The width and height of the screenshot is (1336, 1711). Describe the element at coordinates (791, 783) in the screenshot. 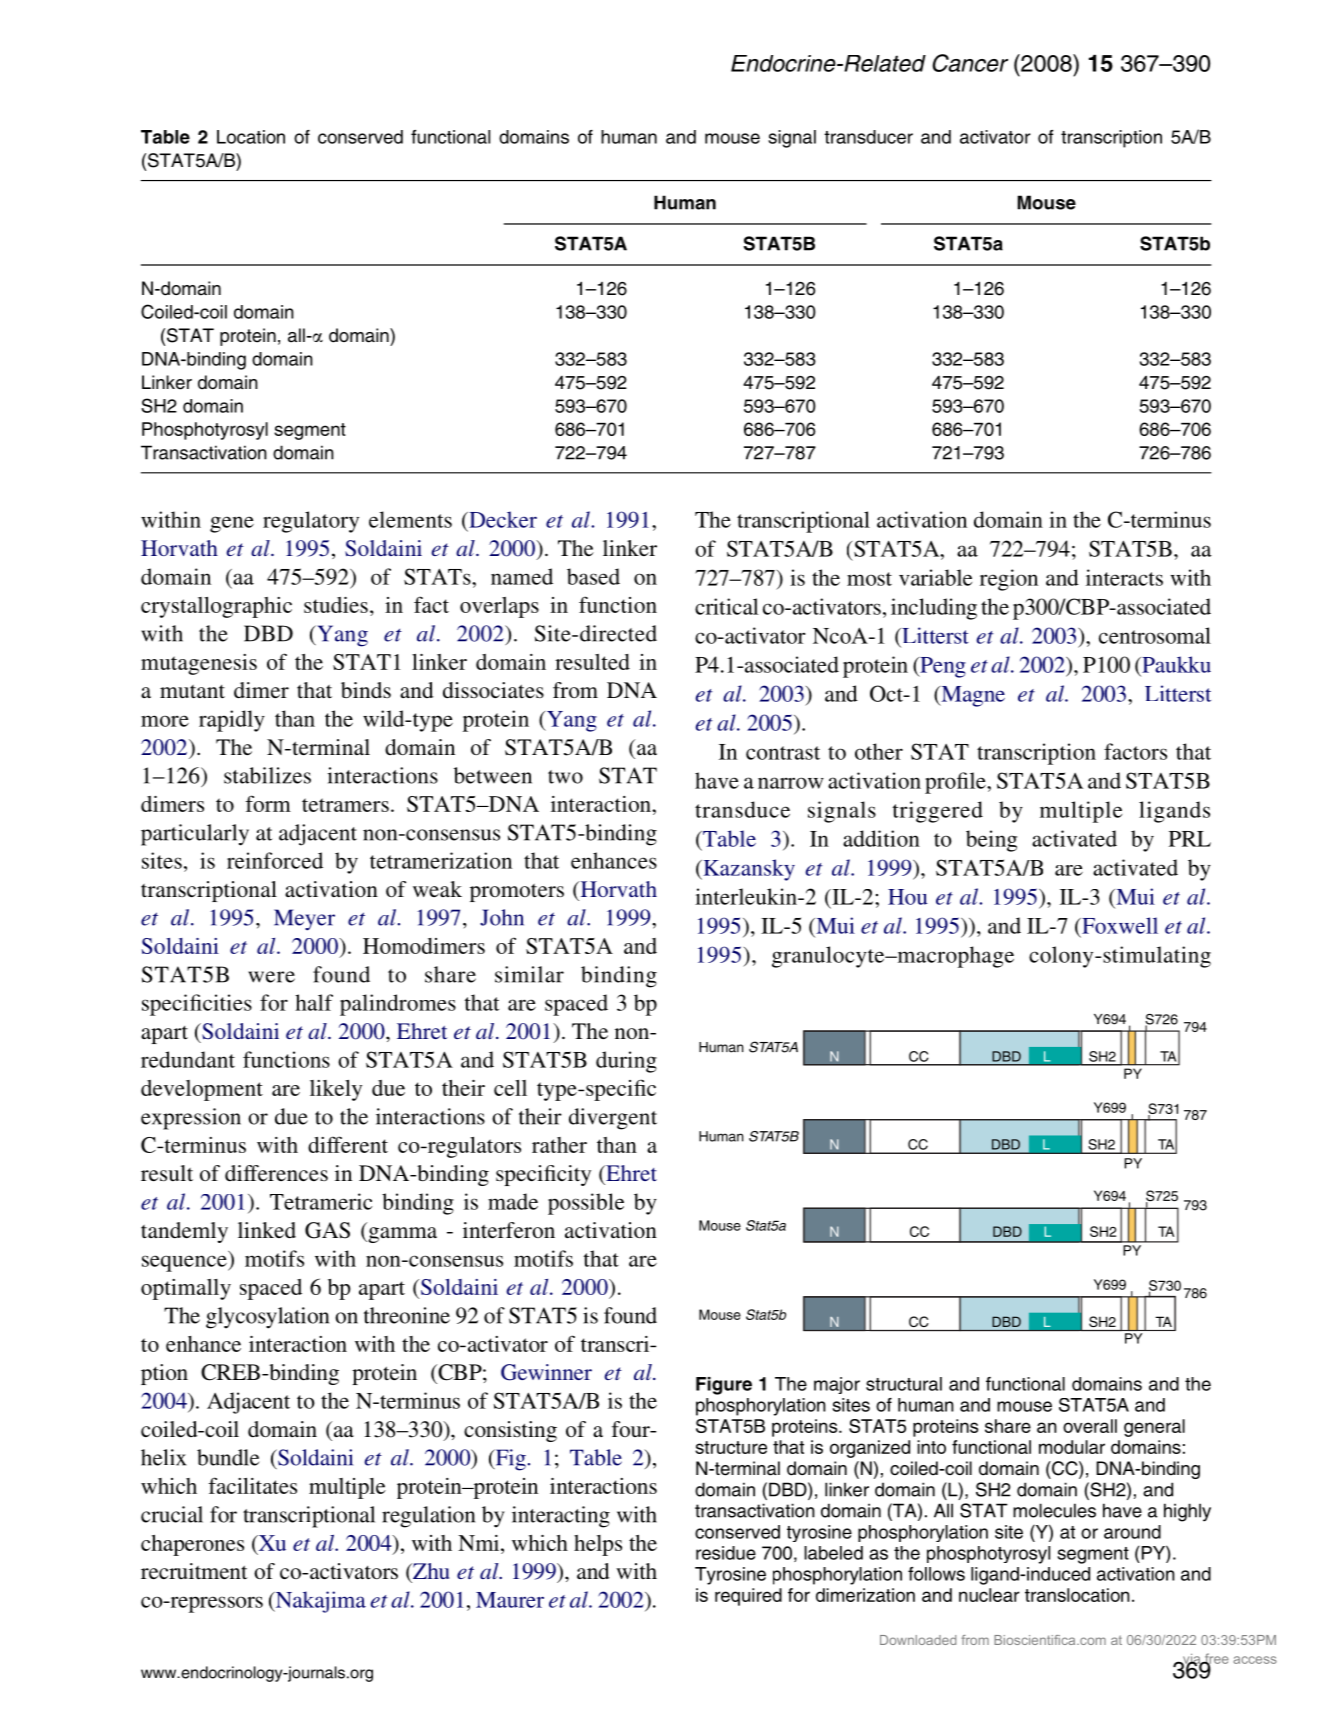

I see `narrow` at that location.
